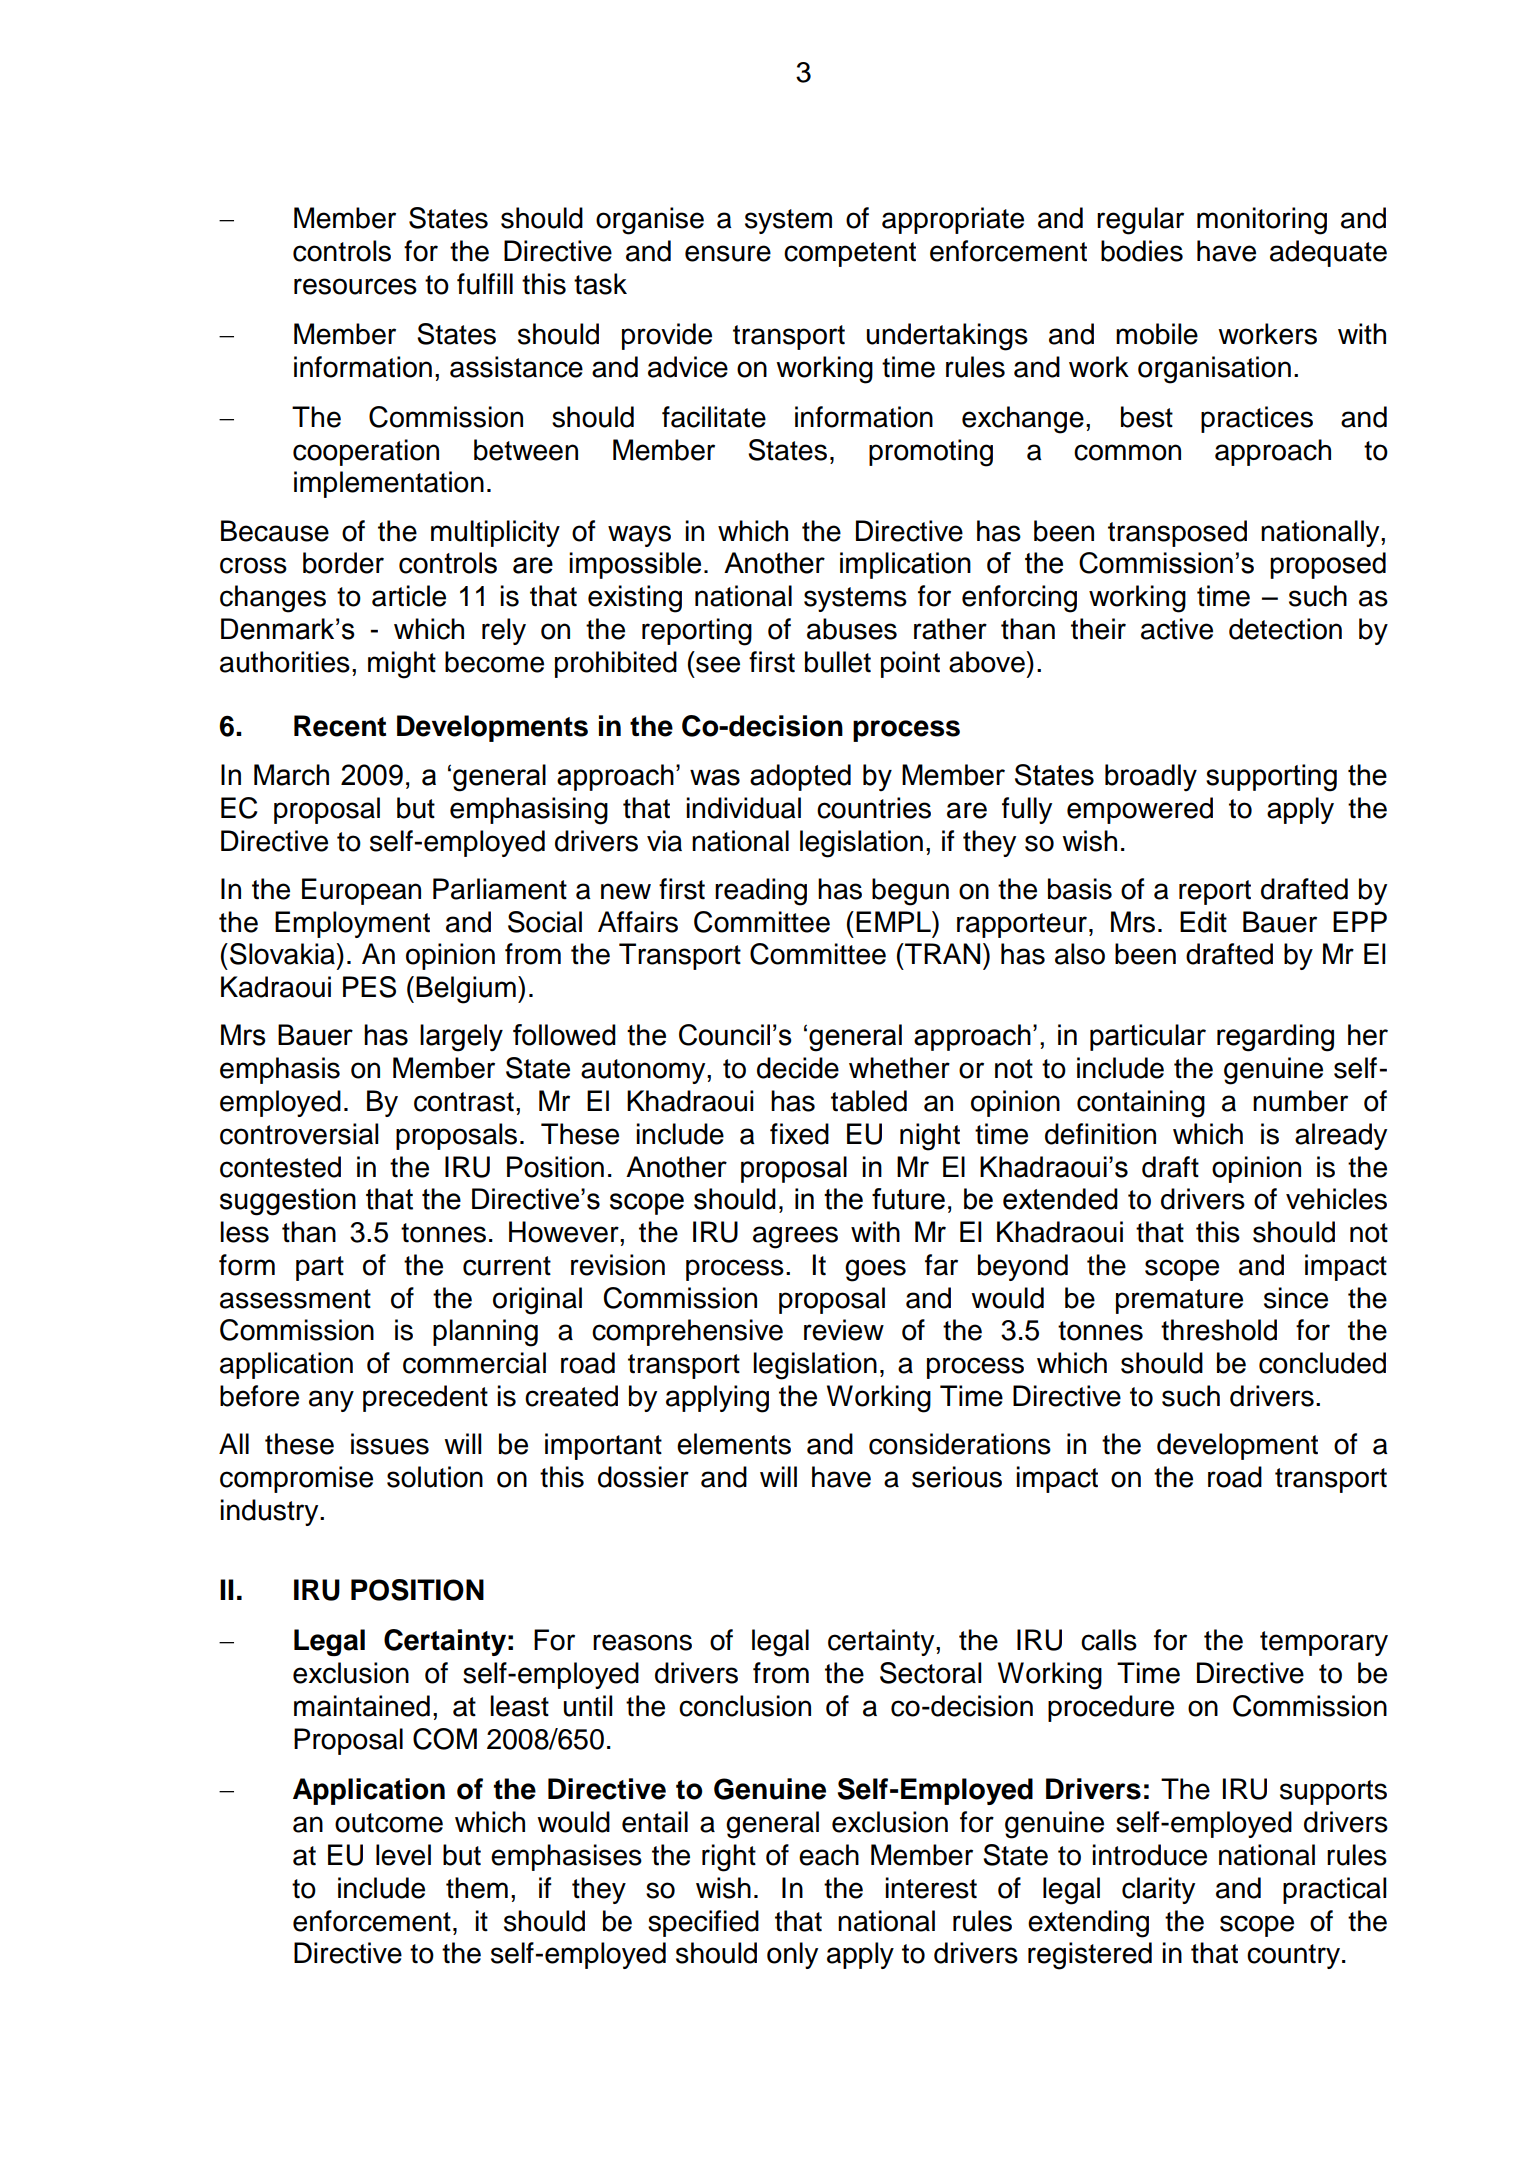  I want to click on clarity, so click(1158, 1890).
